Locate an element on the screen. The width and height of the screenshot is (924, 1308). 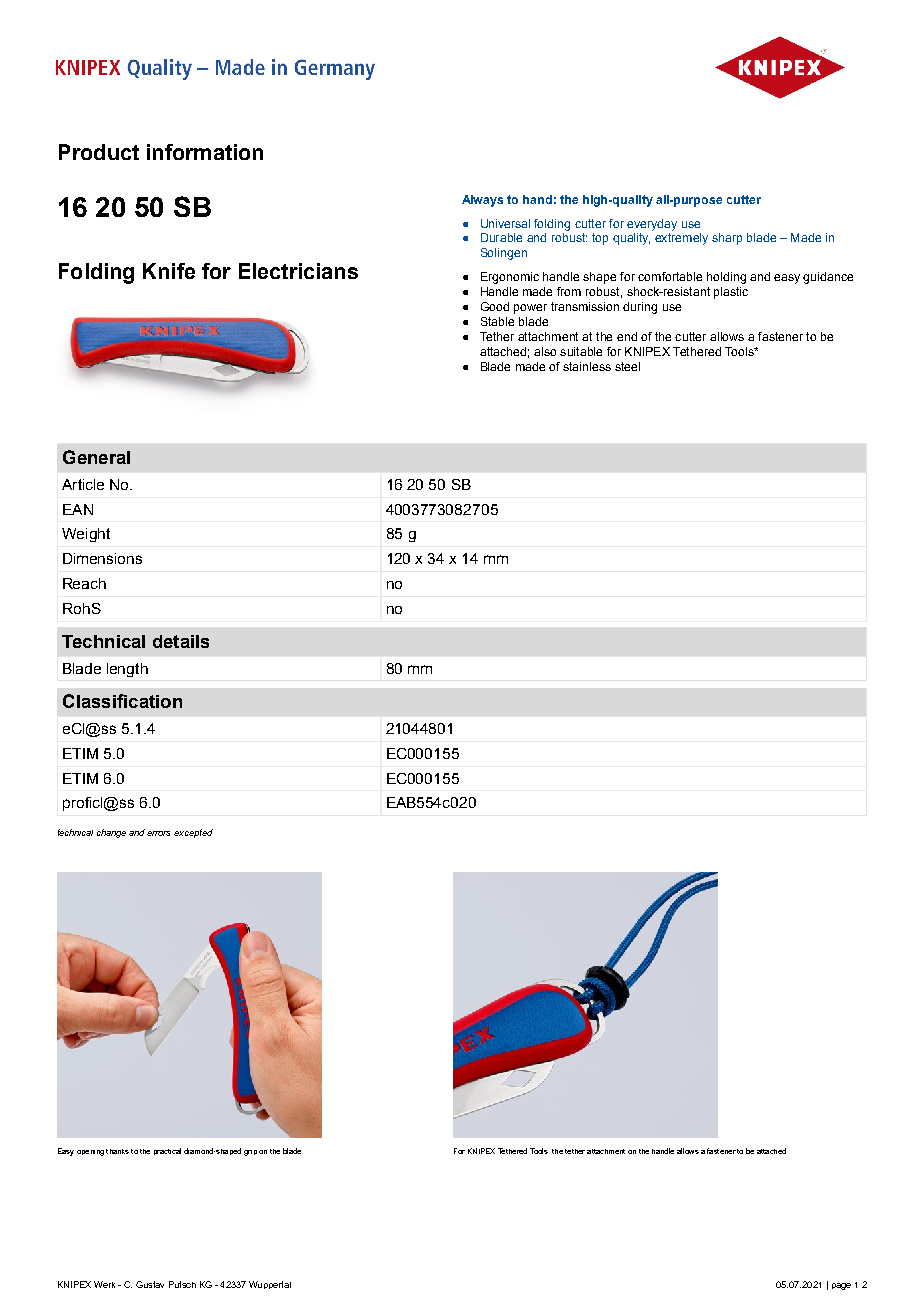
Always is located at coordinates (482, 201).
